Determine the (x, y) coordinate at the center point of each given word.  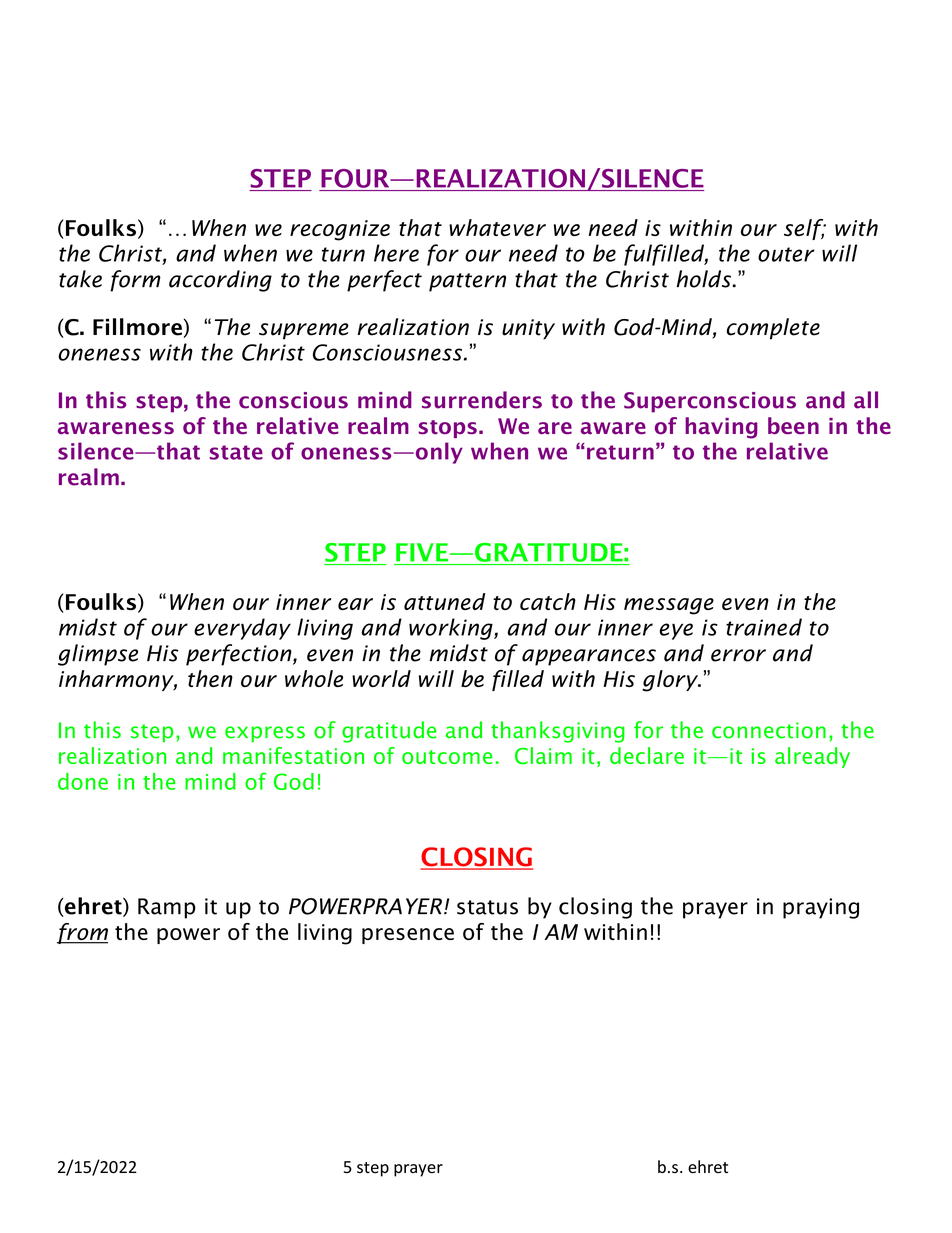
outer (786, 254)
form (135, 281)
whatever (497, 227)
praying (821, 908)
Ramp (167, 908)
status (487, 907)
